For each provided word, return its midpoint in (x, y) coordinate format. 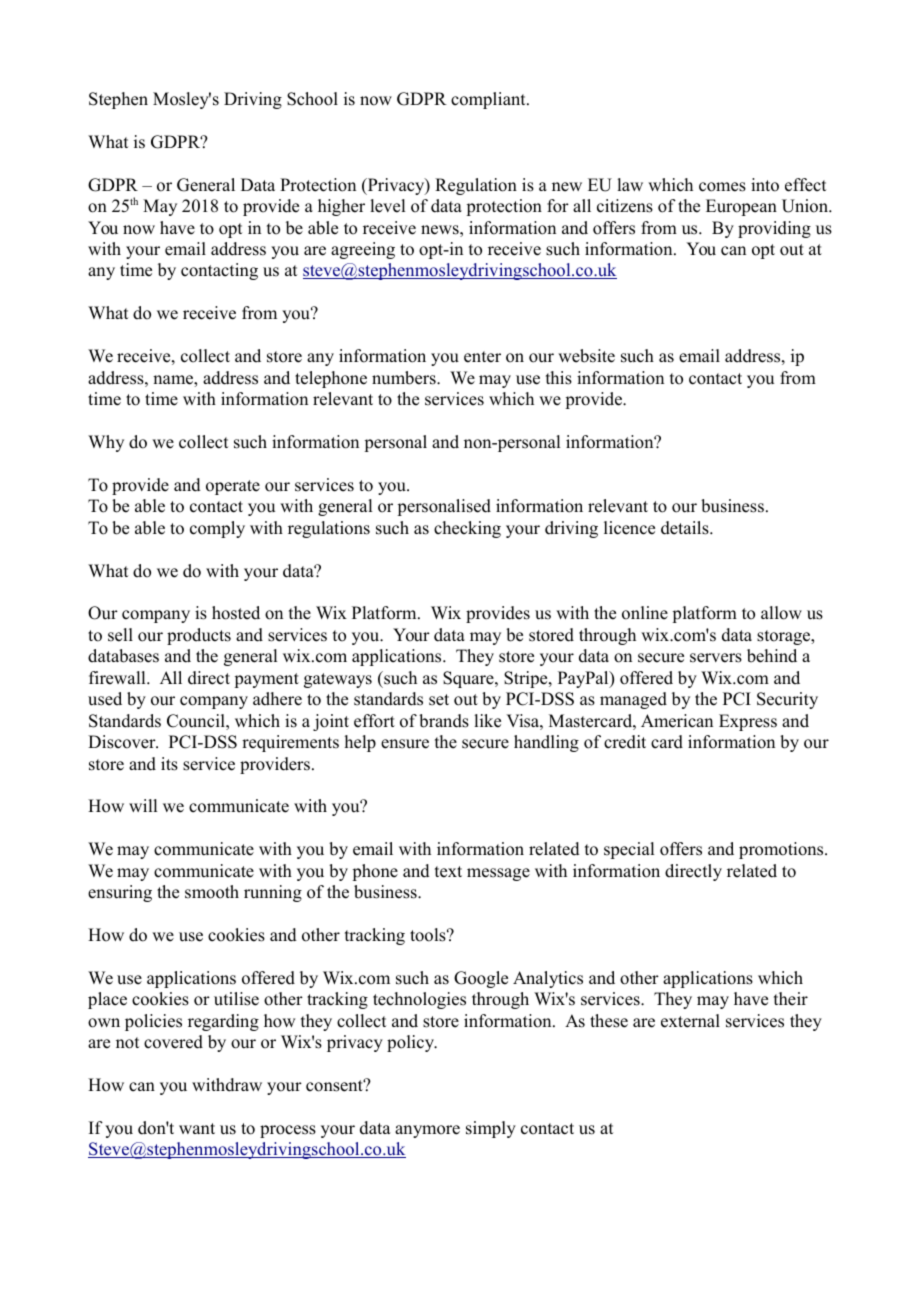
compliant (489, 100)
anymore (427, 1131)
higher (341, 207)
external (690, 1021)
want (197, 1128)
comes (722, 187)
